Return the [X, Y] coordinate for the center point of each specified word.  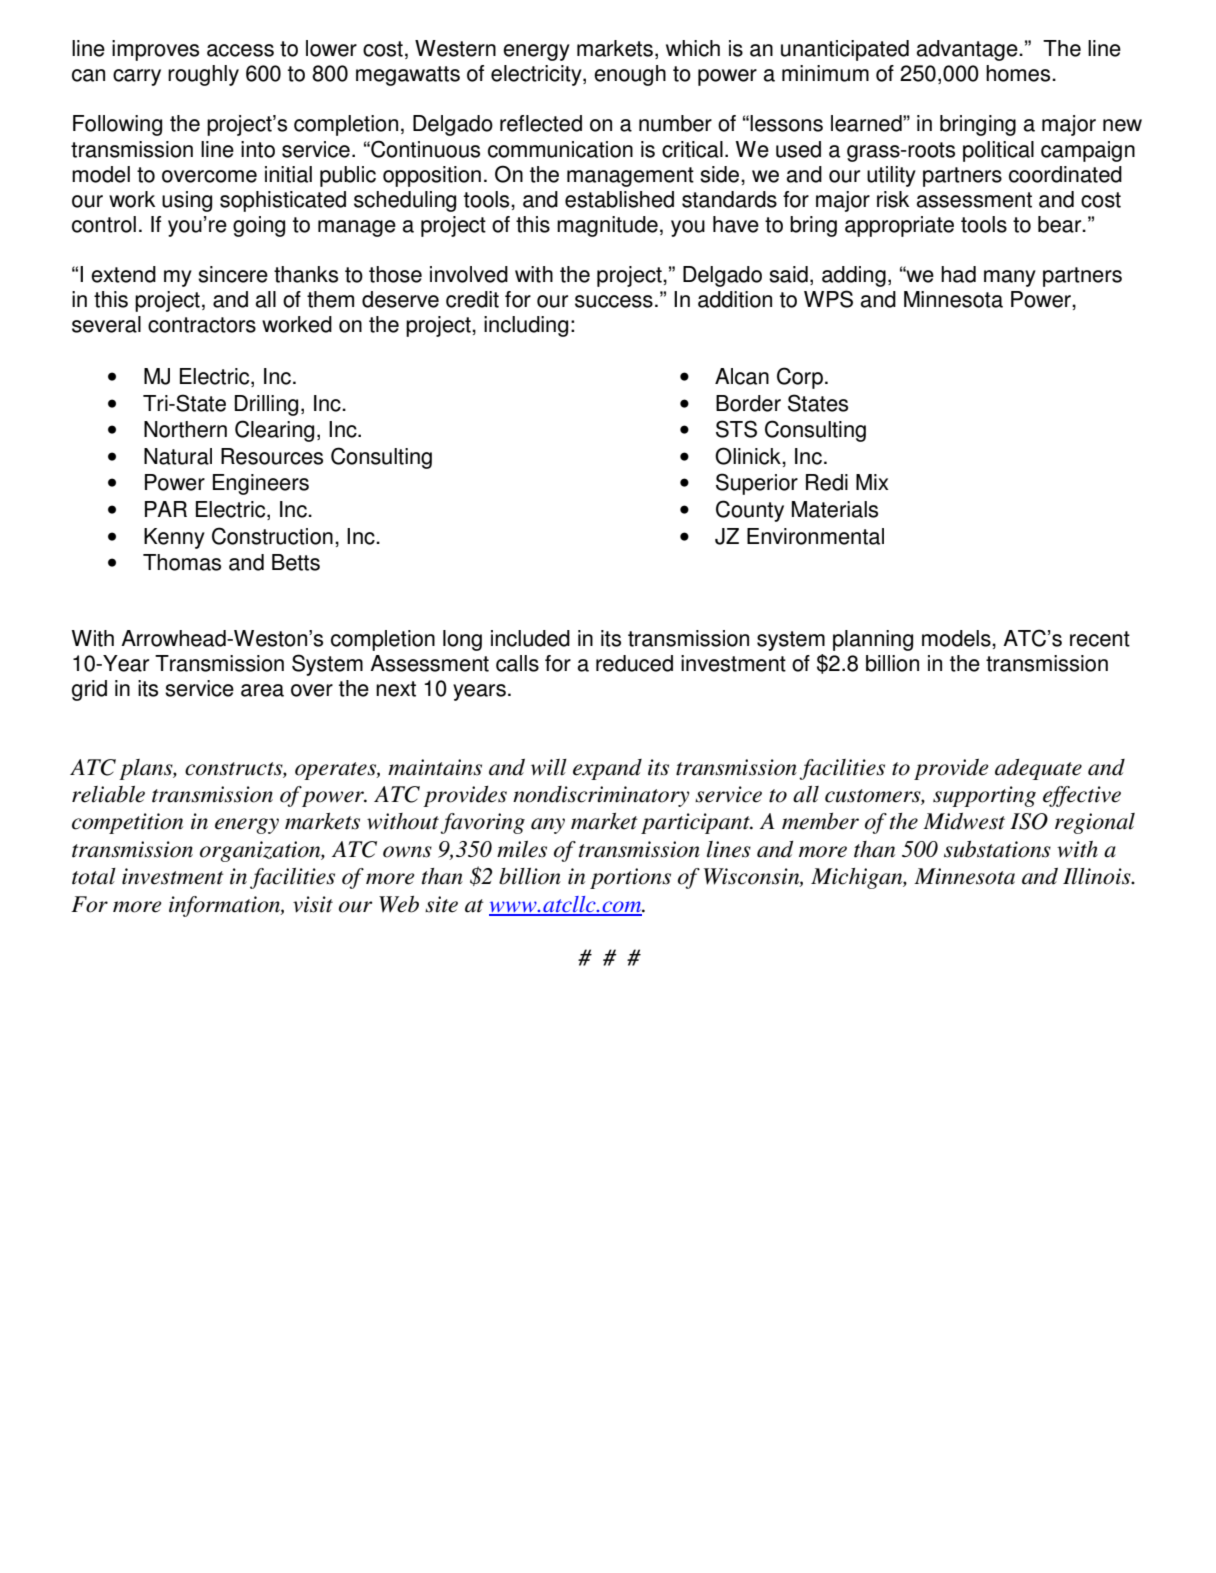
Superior [757, 484]
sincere [233, 274]
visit [313, 904]
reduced [634, 663]
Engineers [261, 484]
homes [1019, 73]
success [614, 301]
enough [630, 75]
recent [1100, 639]
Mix [872, 482]
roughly [203, 75]
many [1010, 278]
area [262, 690]
